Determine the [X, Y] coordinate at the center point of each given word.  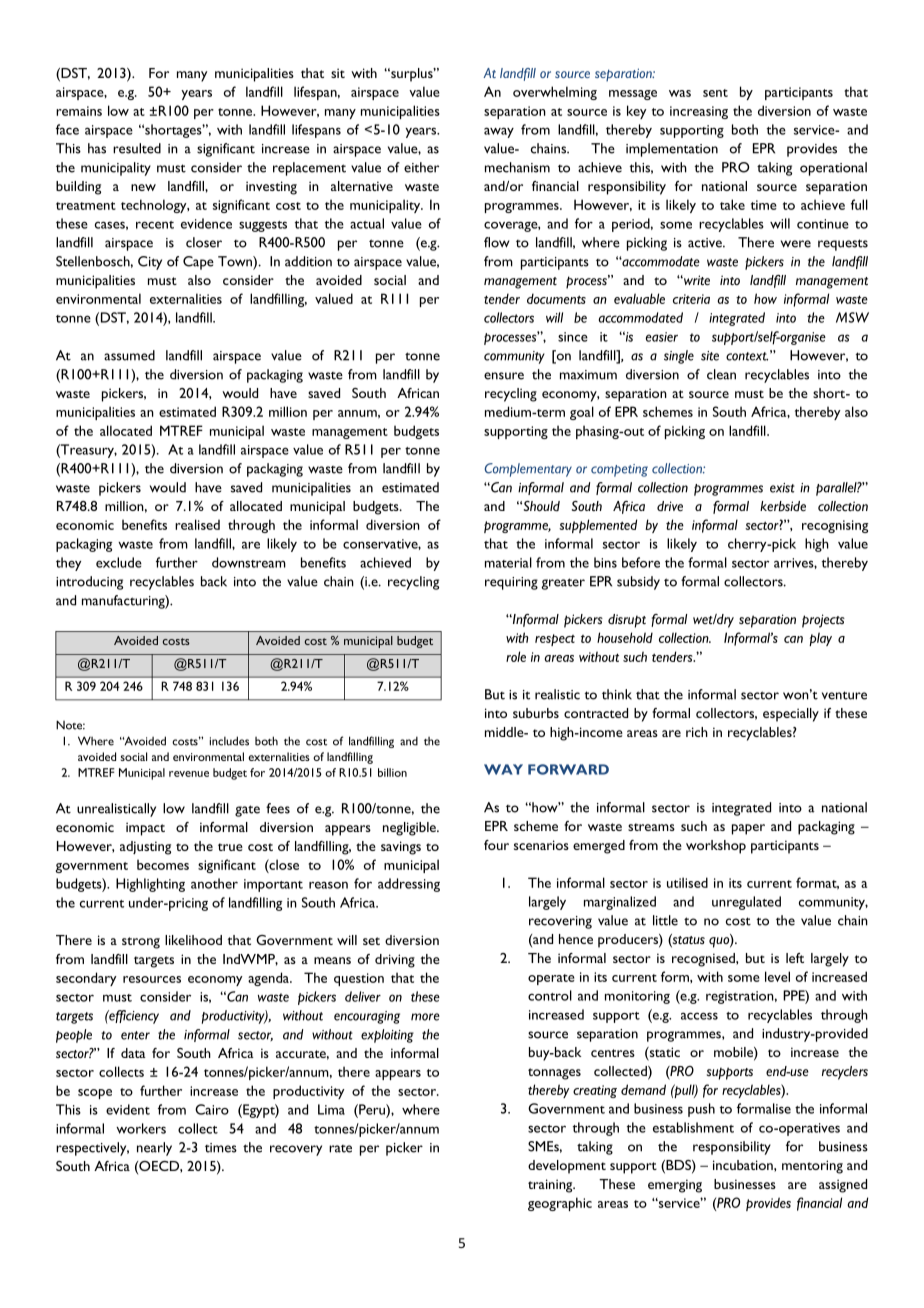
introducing [89, 583]
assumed [129, 355]
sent [715, 93]
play [820, 639]
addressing [409, 885]
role [516, 656]
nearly [154, 1149]
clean [721, 374]
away [499, 132]
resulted [137, 148]
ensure [504, 376]
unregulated [746, 903]
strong [141, 943]
